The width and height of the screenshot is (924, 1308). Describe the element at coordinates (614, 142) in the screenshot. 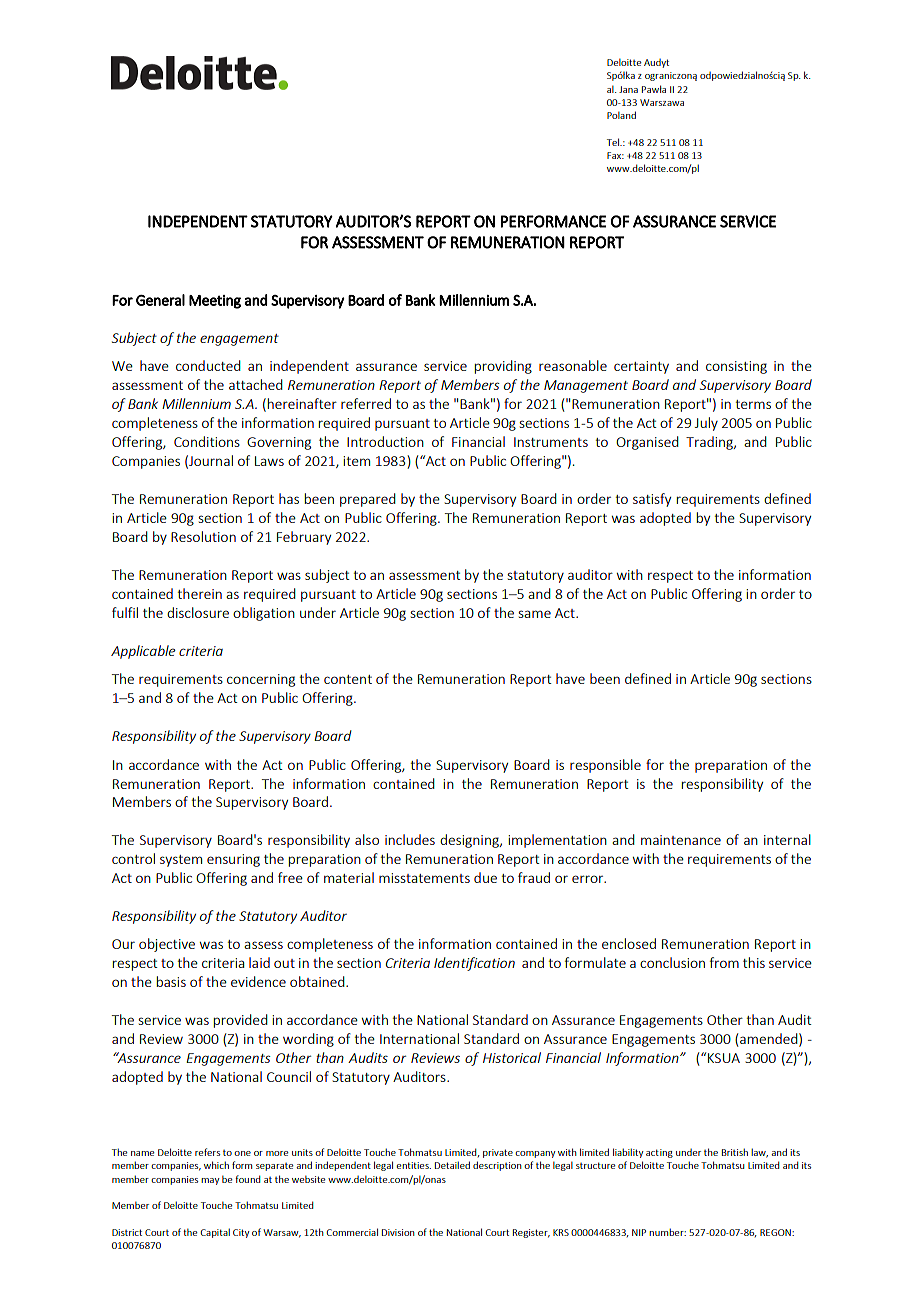

I see `Tel` at that location.
